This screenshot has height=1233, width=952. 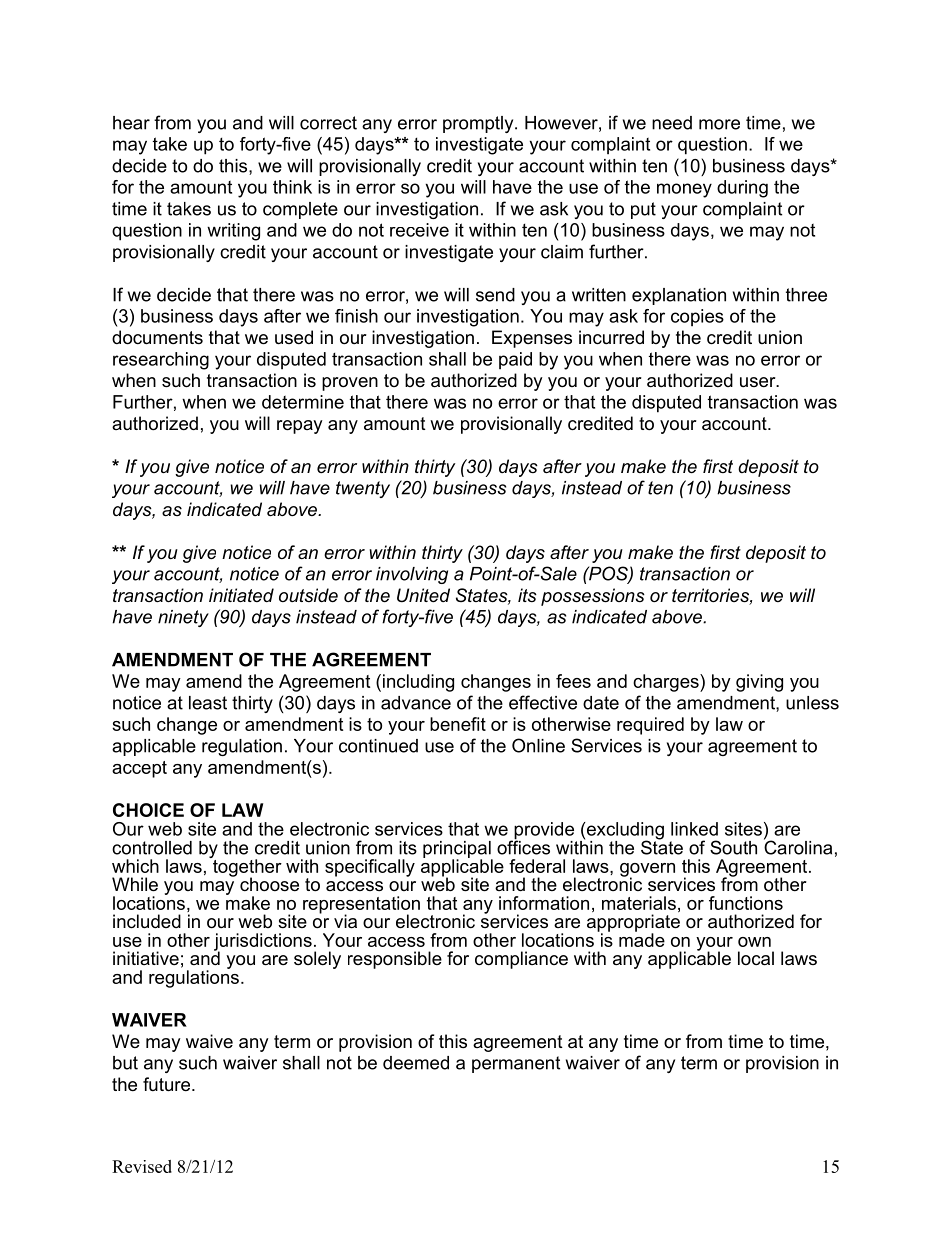 I want to click on promptly, so click(x=479, y=124).
